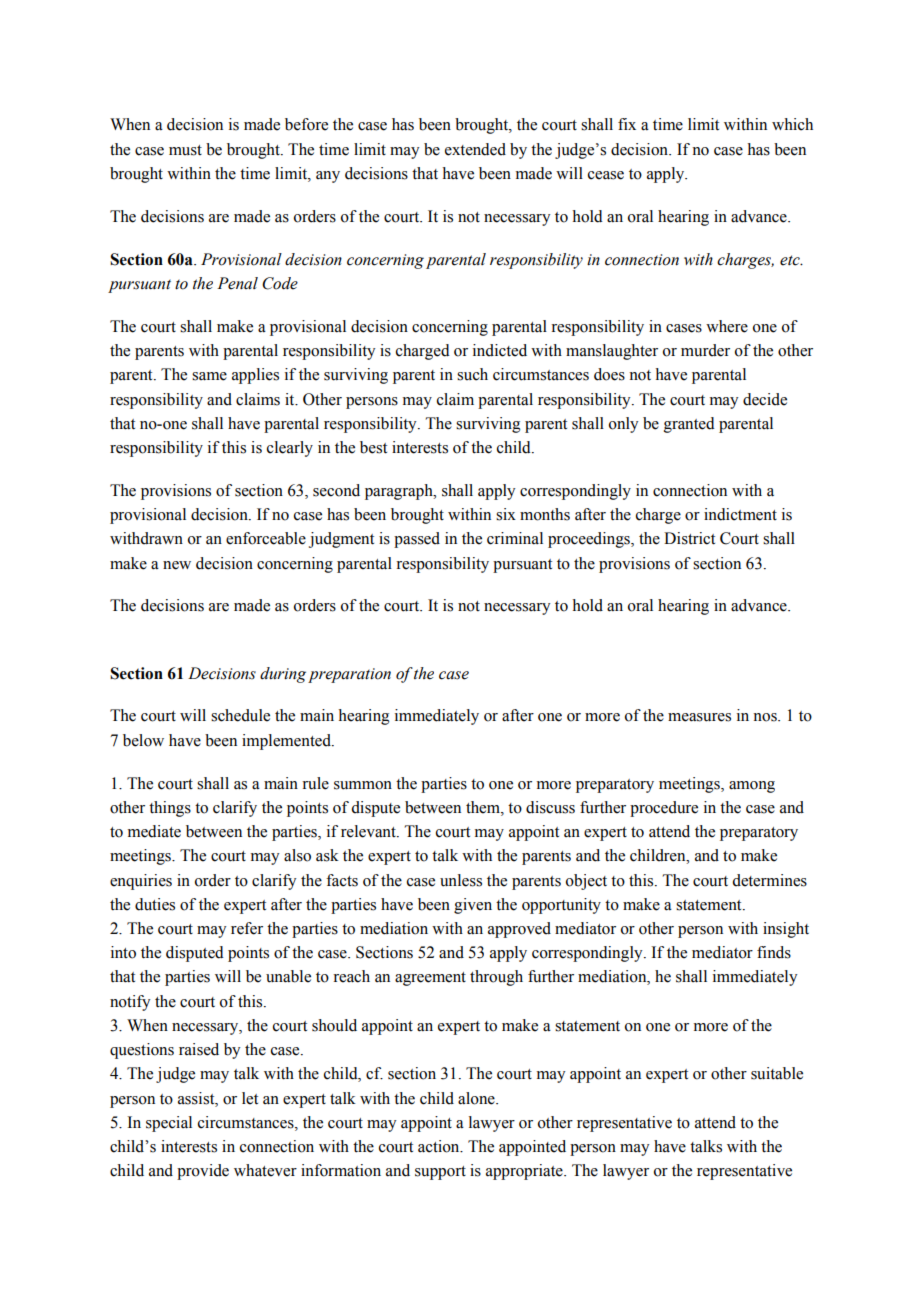 This document has width=924, height=1308. I want to click on action, so click(440, 1146).
